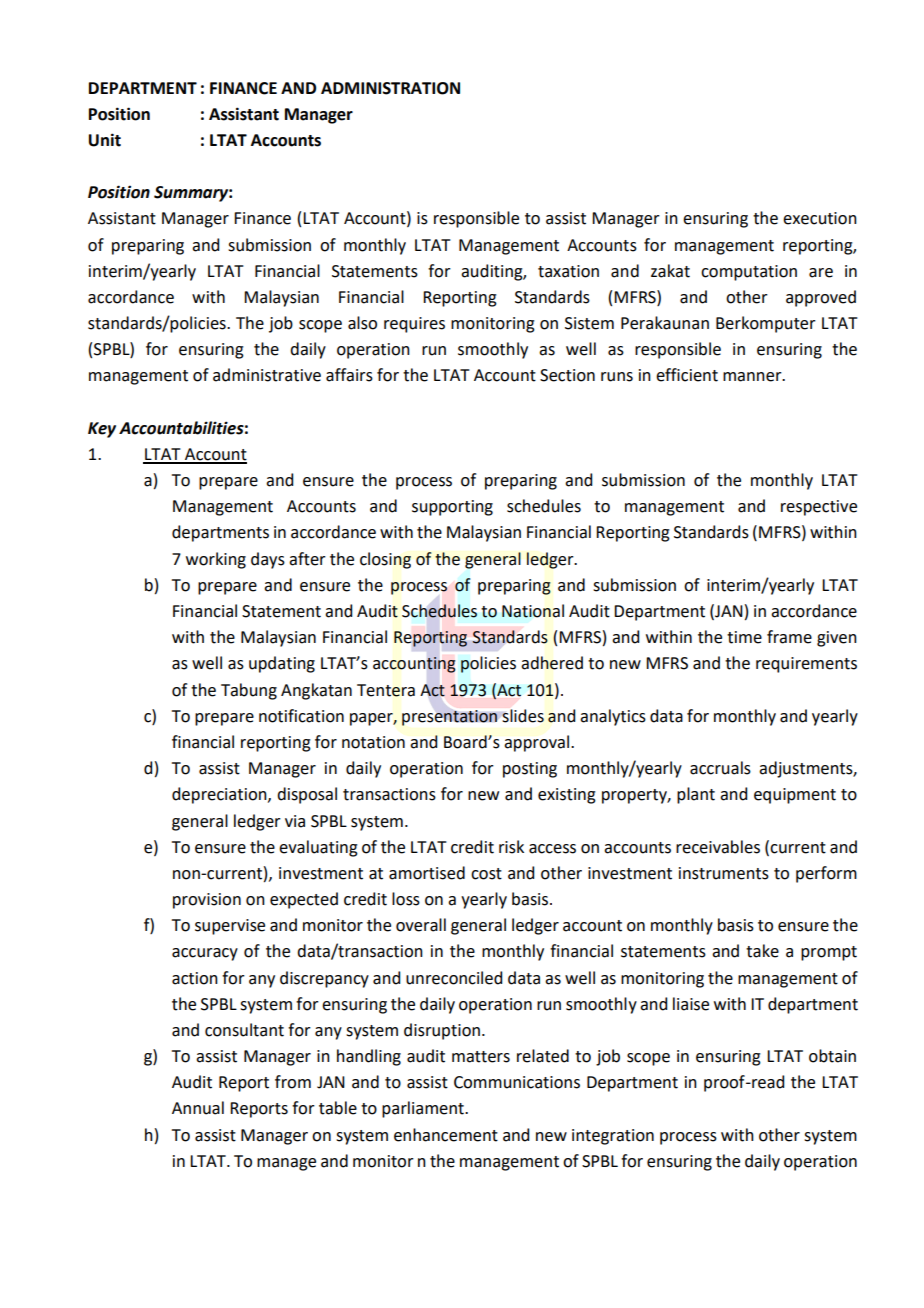 The width and height of the screenshot is (924, 1308). What do you see at coordinates (390, 88) in the screenshot?
I see `ADMINISTRATION` at bounding box center [390, 88].
